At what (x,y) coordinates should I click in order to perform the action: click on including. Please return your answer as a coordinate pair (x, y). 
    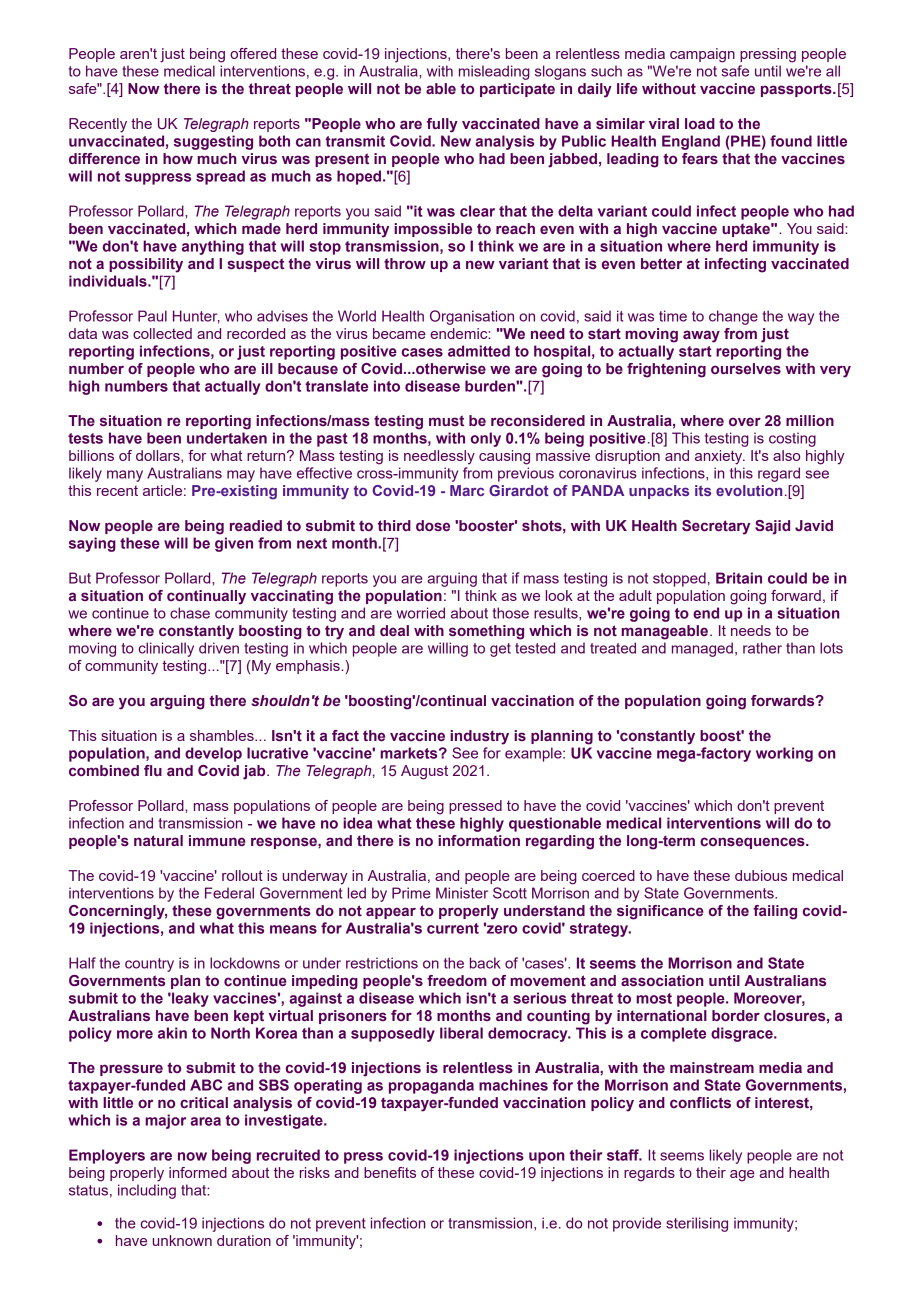
    Looking at the image, I should click on (147, 1191).
